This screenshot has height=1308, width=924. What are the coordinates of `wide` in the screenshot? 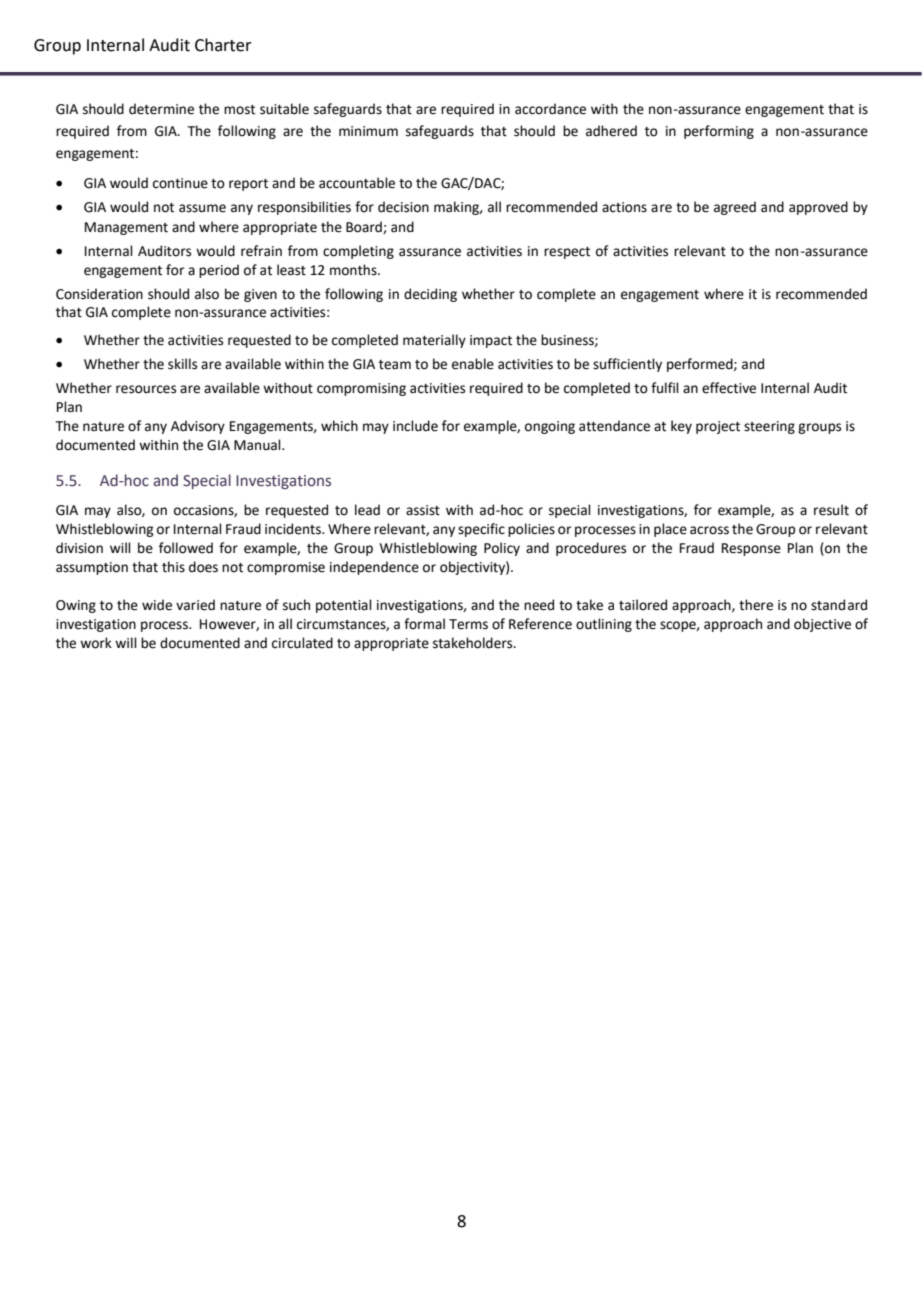 It's located at (157, 605).
